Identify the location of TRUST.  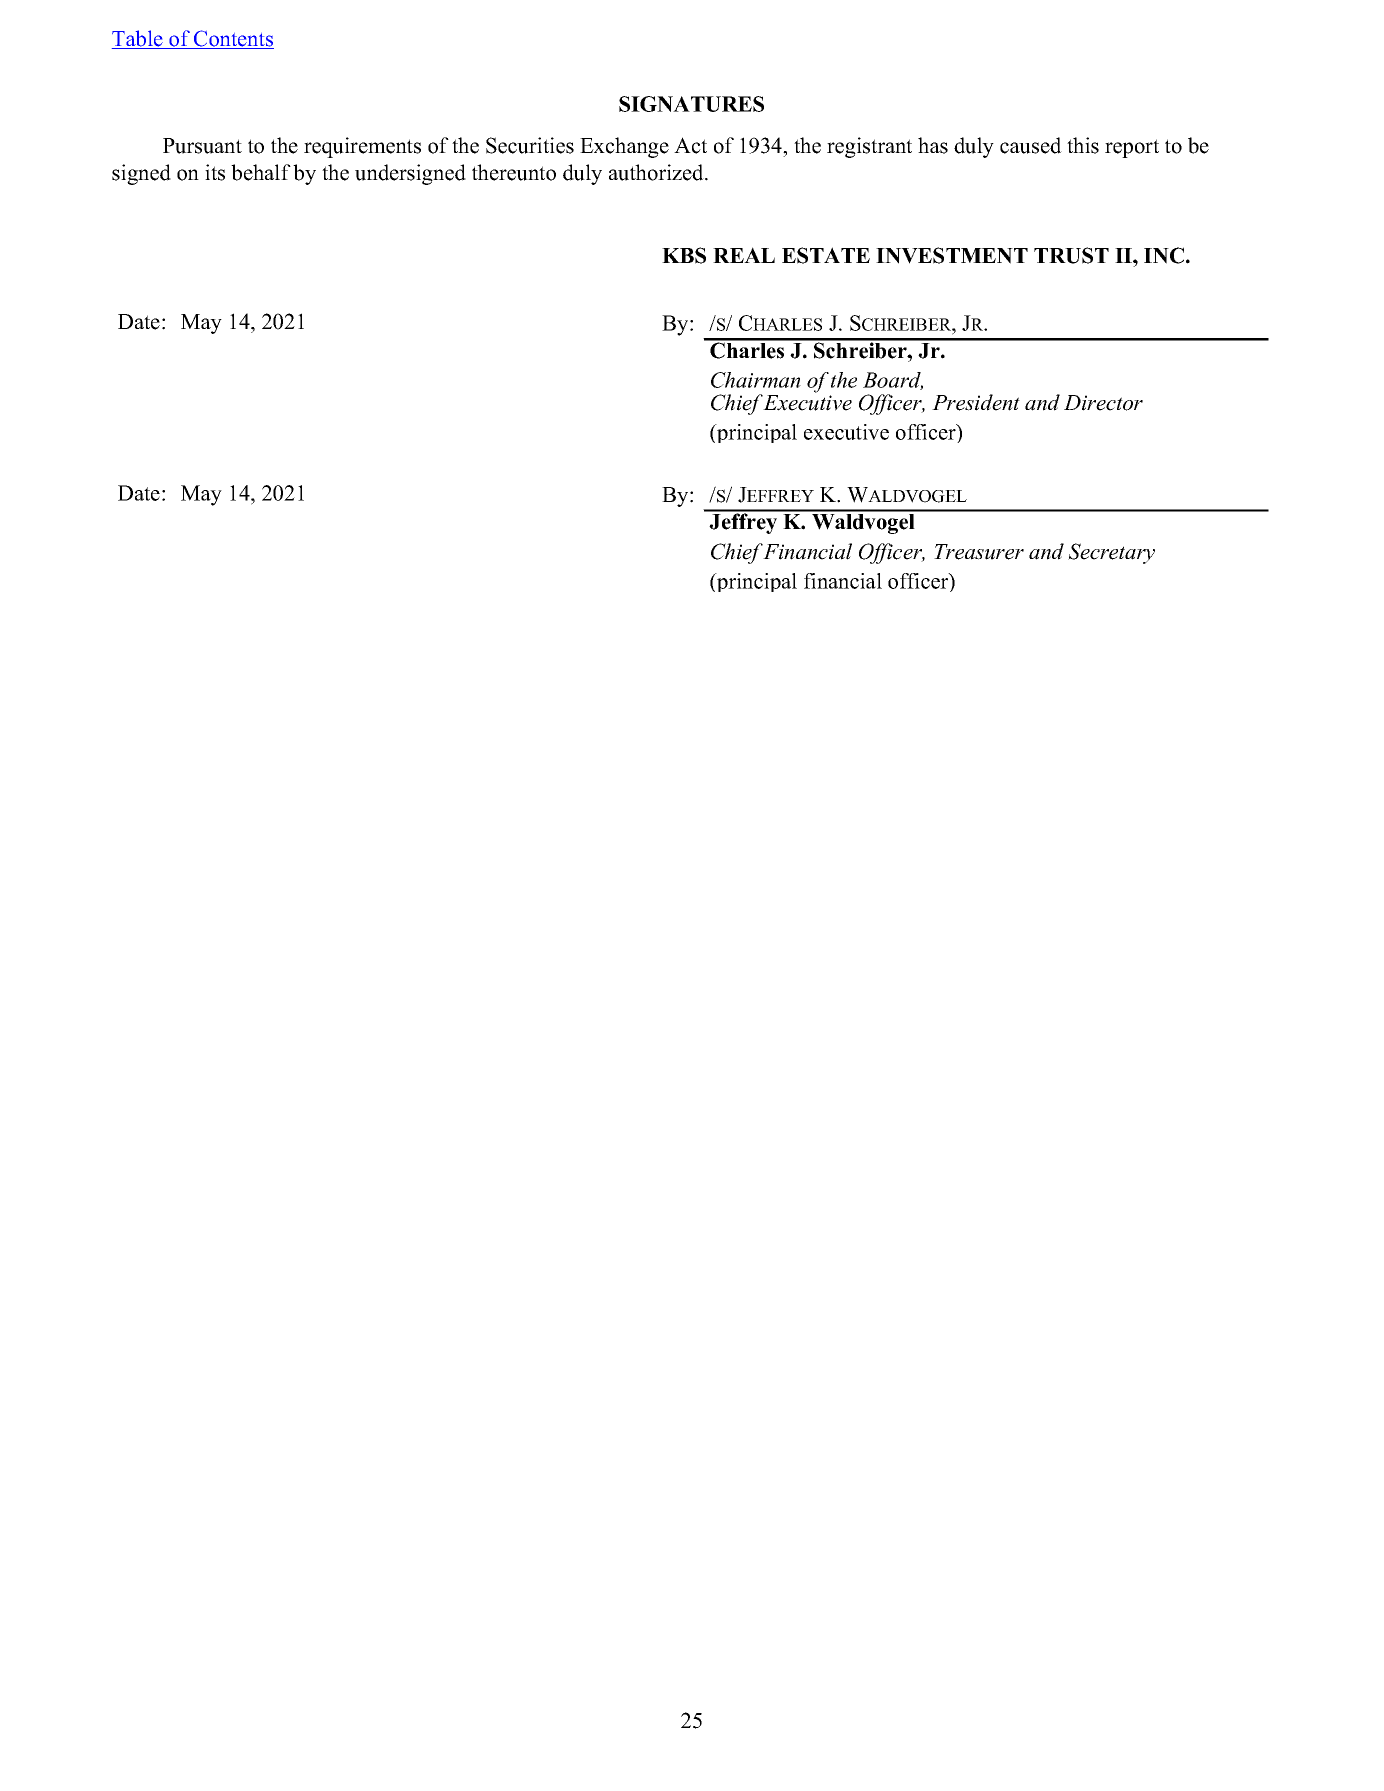
(1071, 255).
